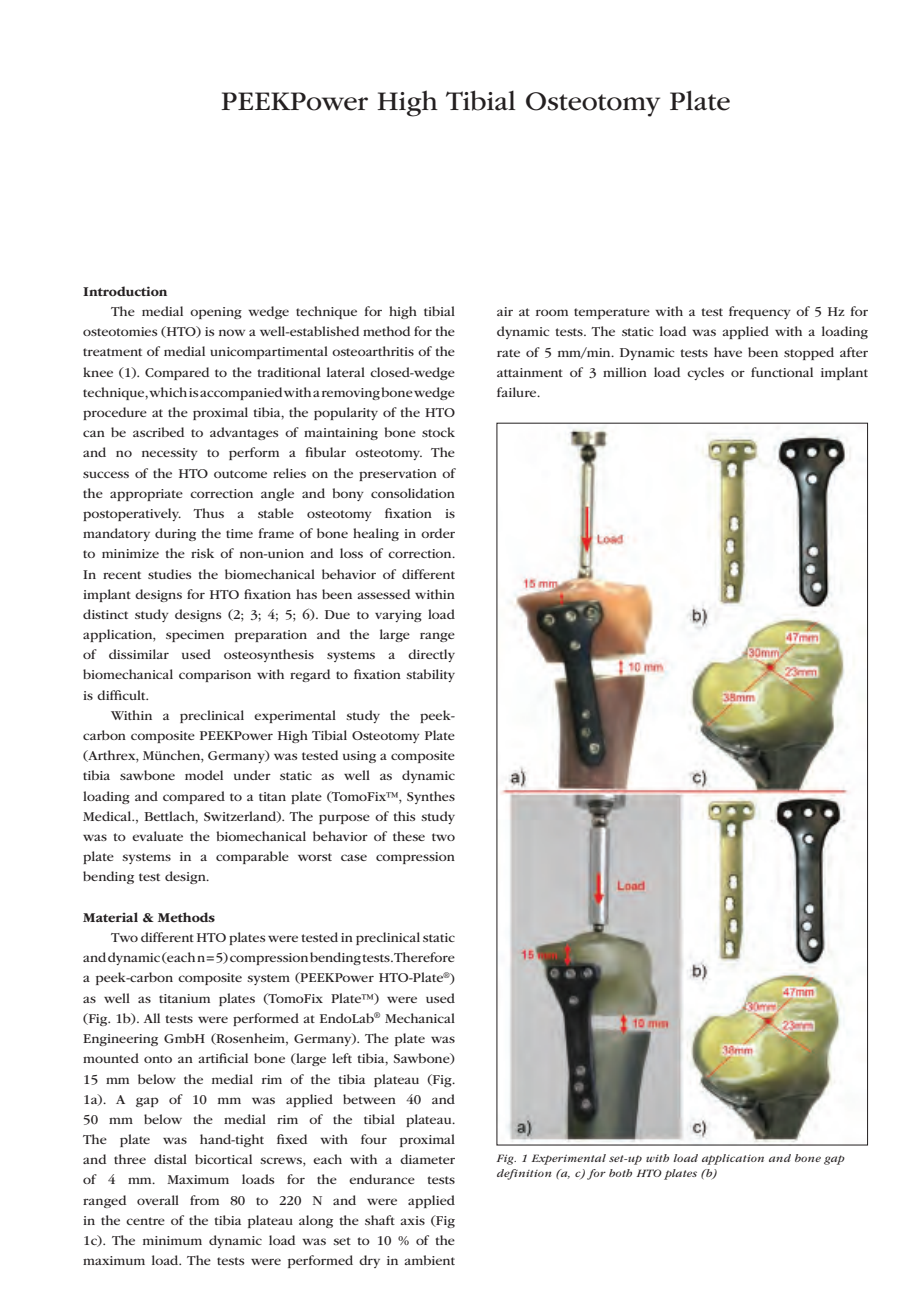 The height and width of the document is (1308, 924). I want to click on both, so click(620, 1173).
